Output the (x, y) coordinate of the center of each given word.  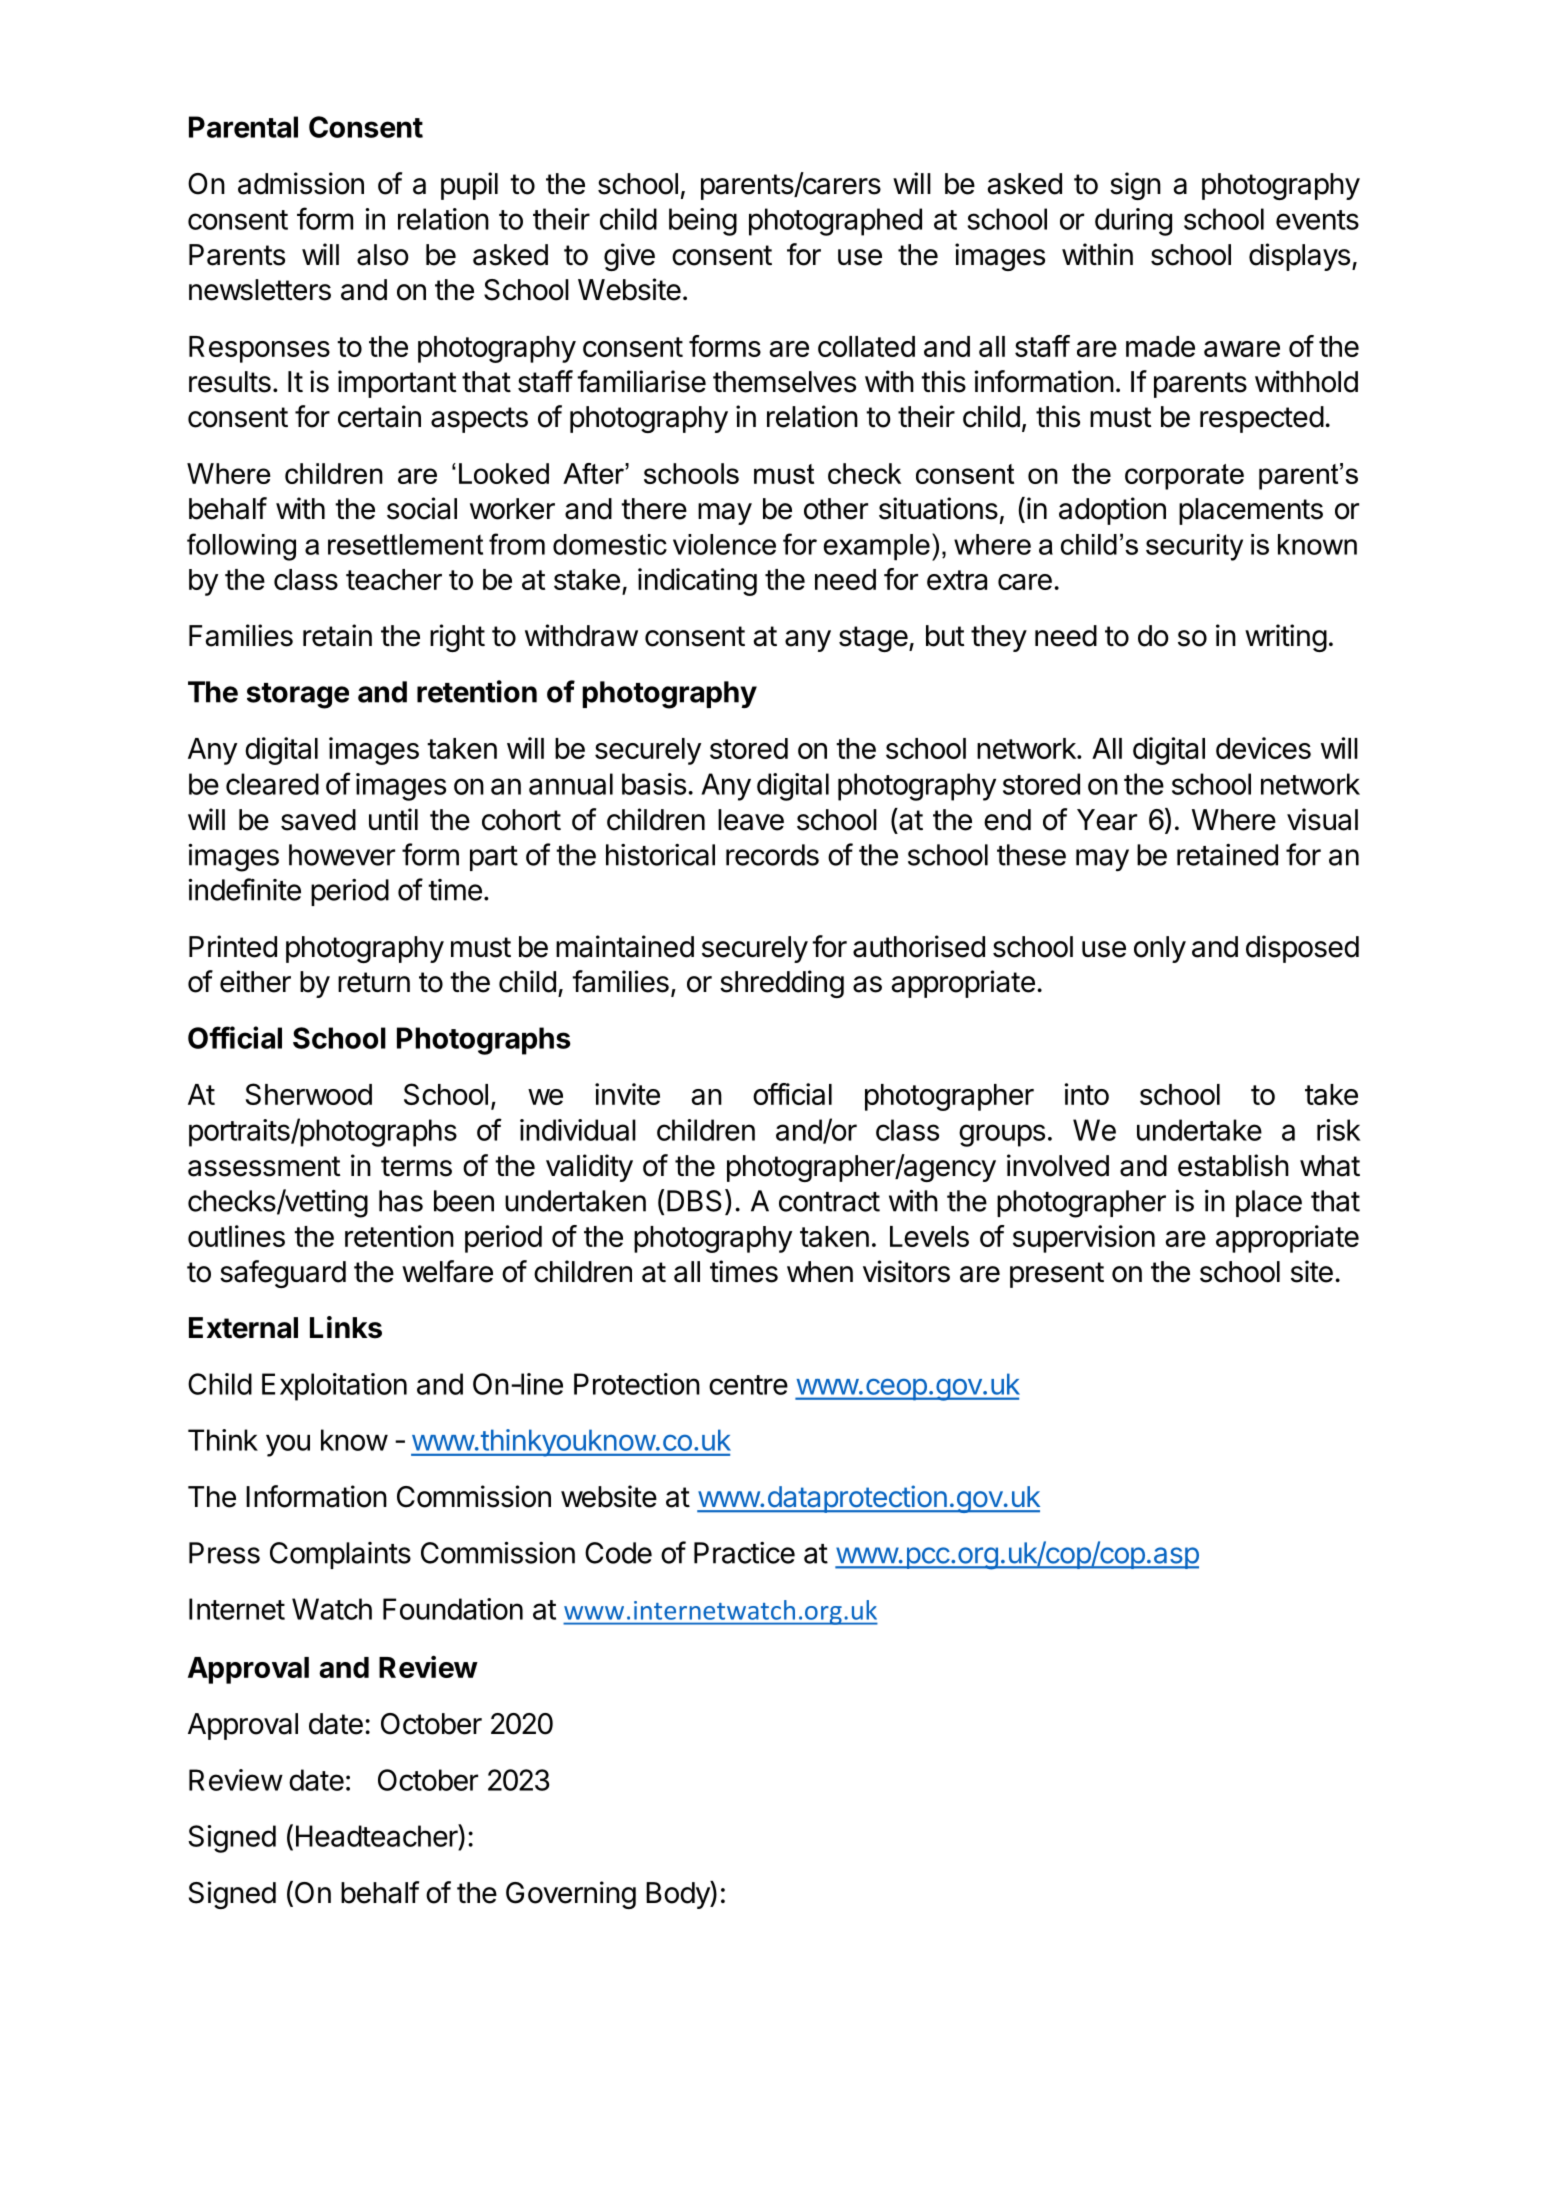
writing (1286, 638)
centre (748, 1385)
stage (873, 639)
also (383, 255)
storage (298, 696)
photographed (835, 222)
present (1057, 1275)
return (374, 982)
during (1133, 222)
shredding (782, 984)
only (1160, 949)
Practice (744, 1553)
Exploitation (334, 1387)
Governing (571, 1895)
